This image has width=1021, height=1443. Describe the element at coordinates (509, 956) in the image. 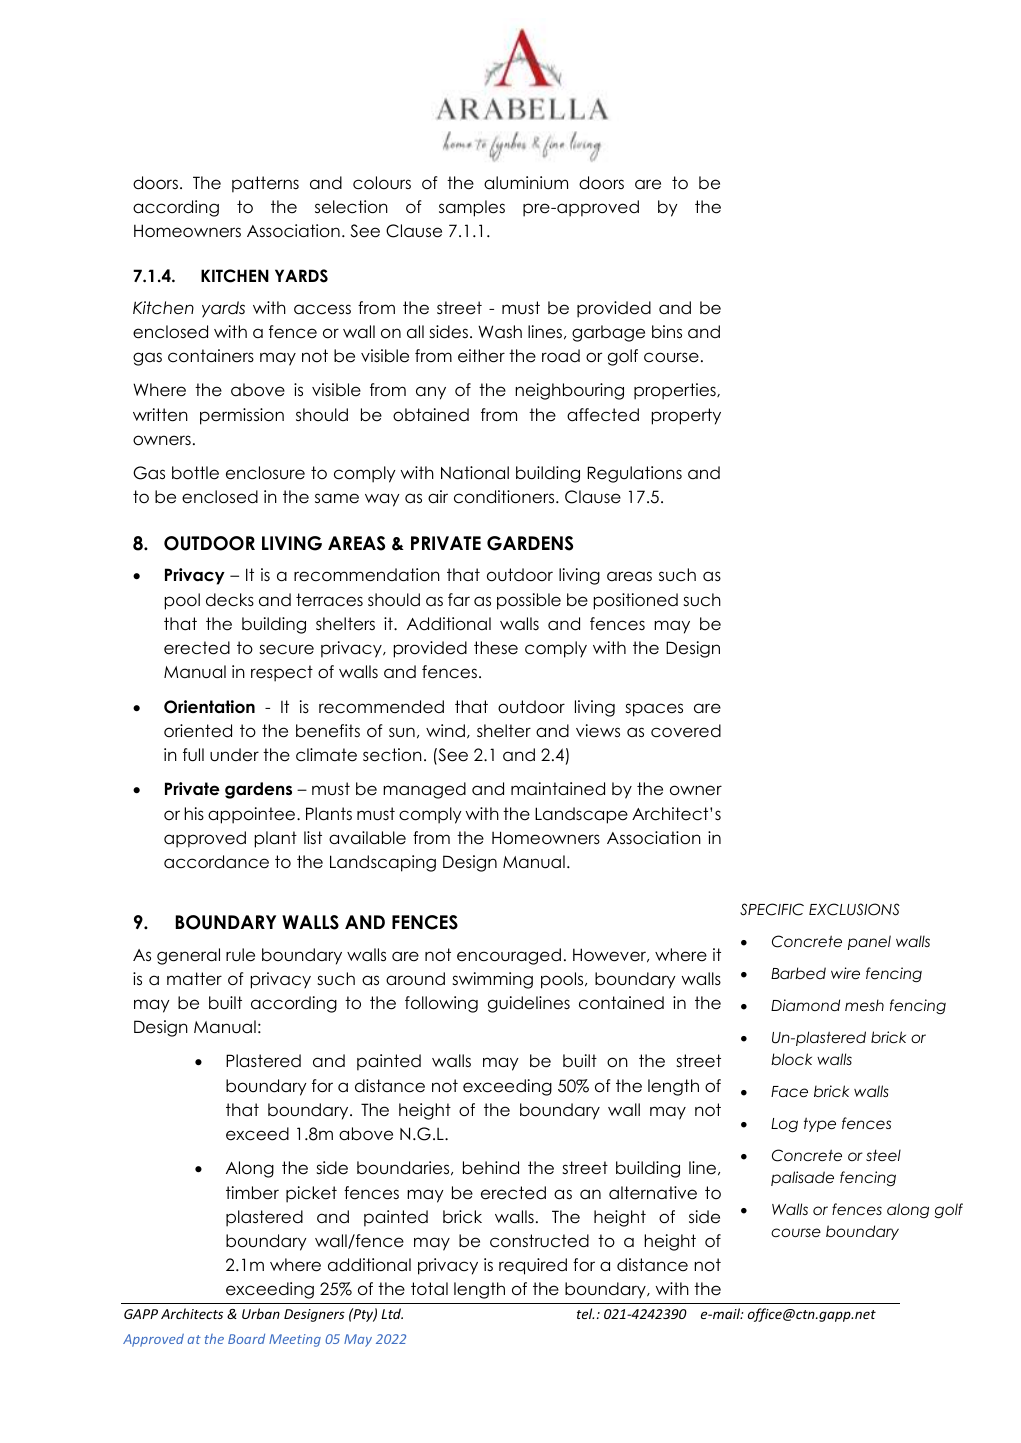

I see `encouraged` at that location.
